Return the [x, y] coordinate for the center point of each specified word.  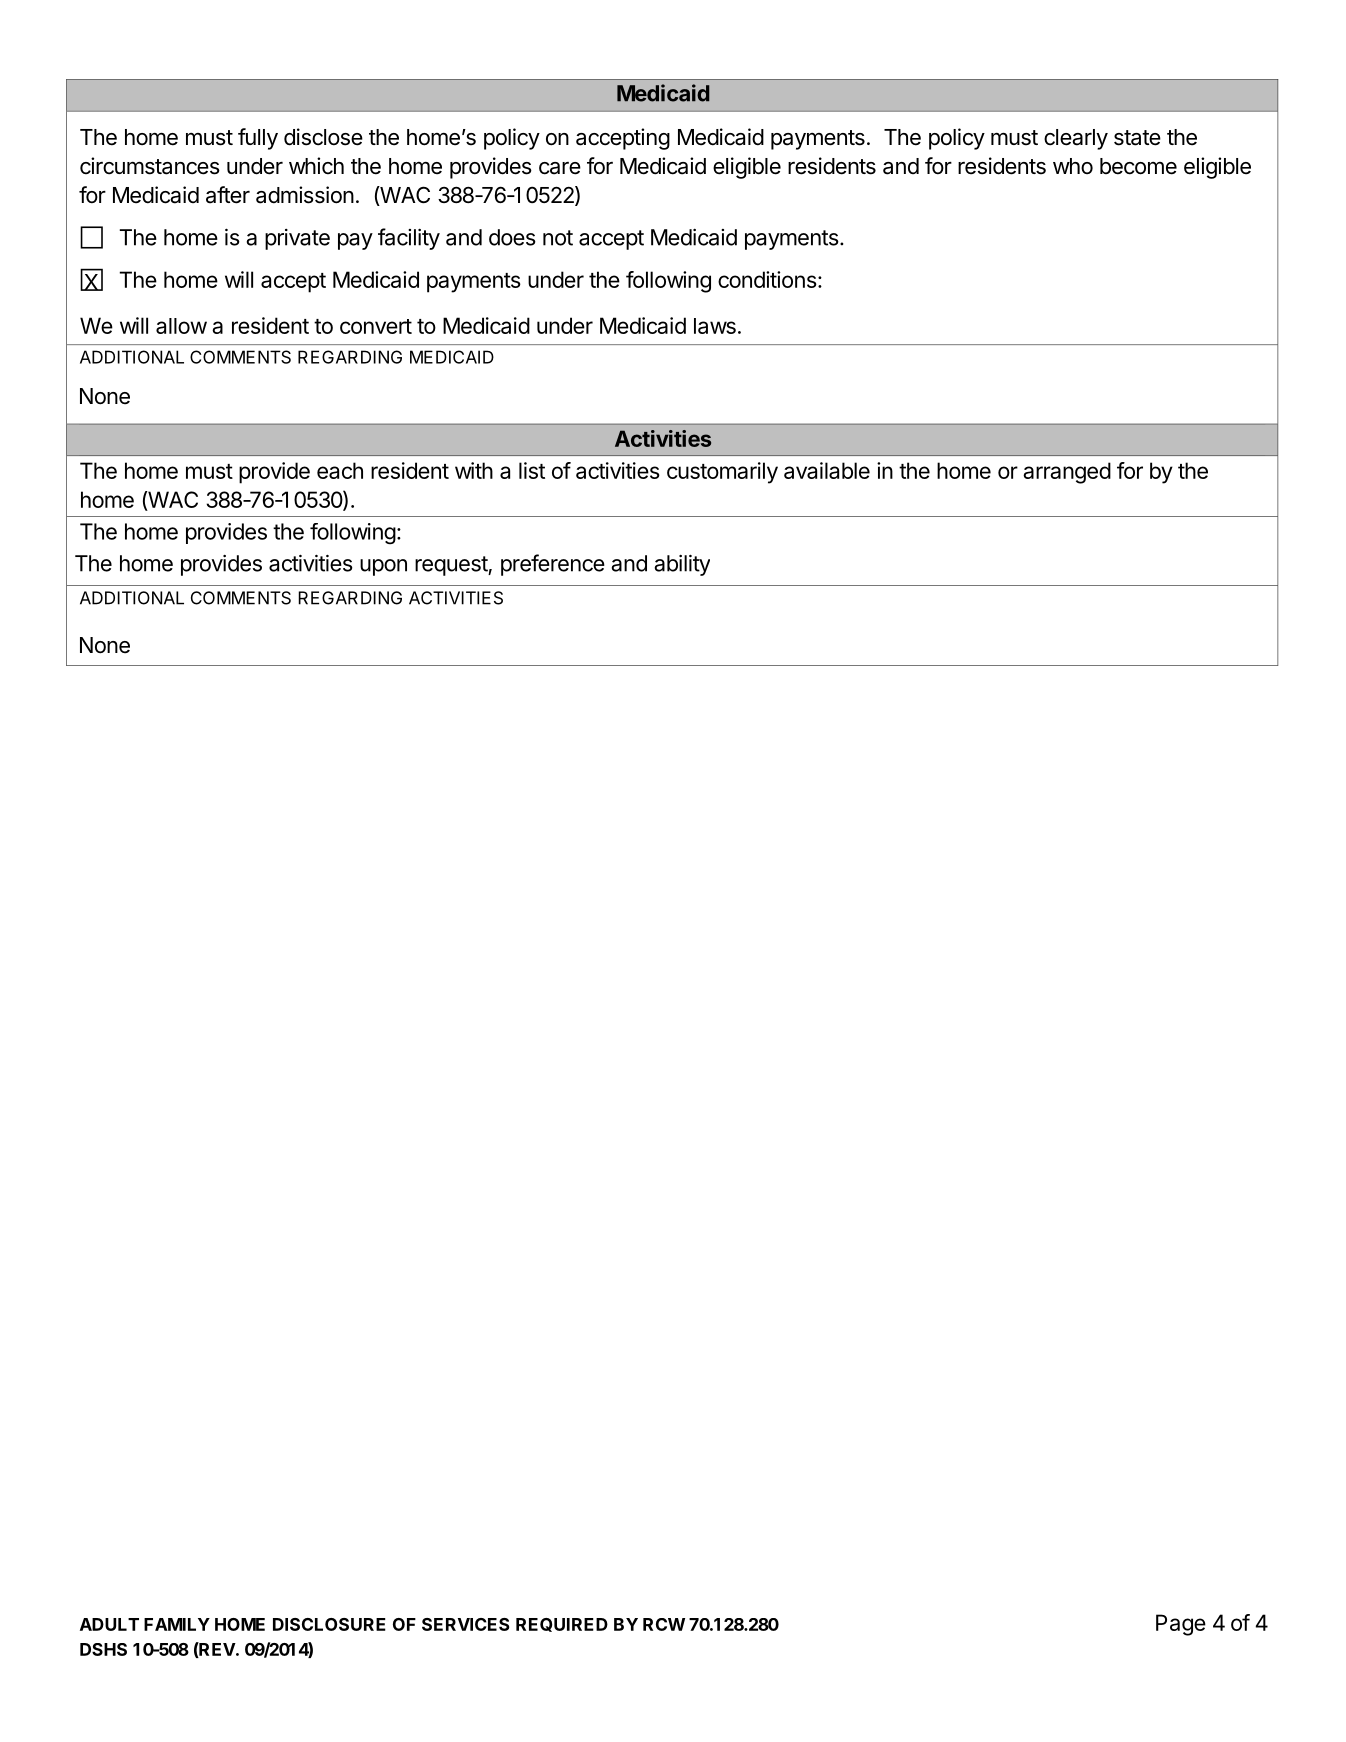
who [1073, 166]
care [560, 168]
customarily [722, 473]
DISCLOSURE [329, 1624]
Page [1181, 1625]
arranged [1067, 473]
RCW [664, 1624]
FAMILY [177, 1624]
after [228, 195]
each [340, 470]
